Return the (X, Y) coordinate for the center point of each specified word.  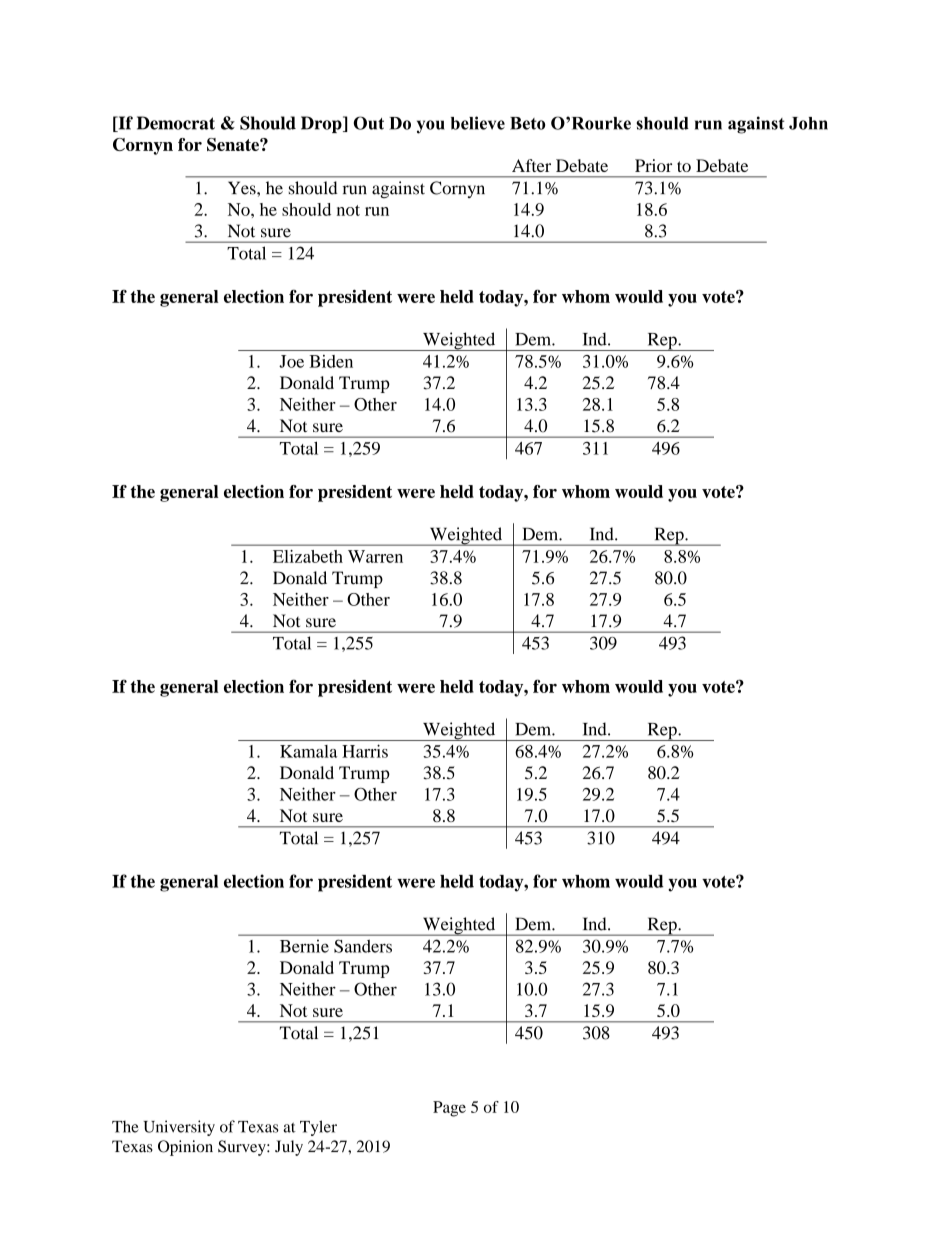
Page (449, 1109)
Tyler (318, 1128)
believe (478, 123)
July (289, 1148)
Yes (243, 188)
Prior (653, 165)
